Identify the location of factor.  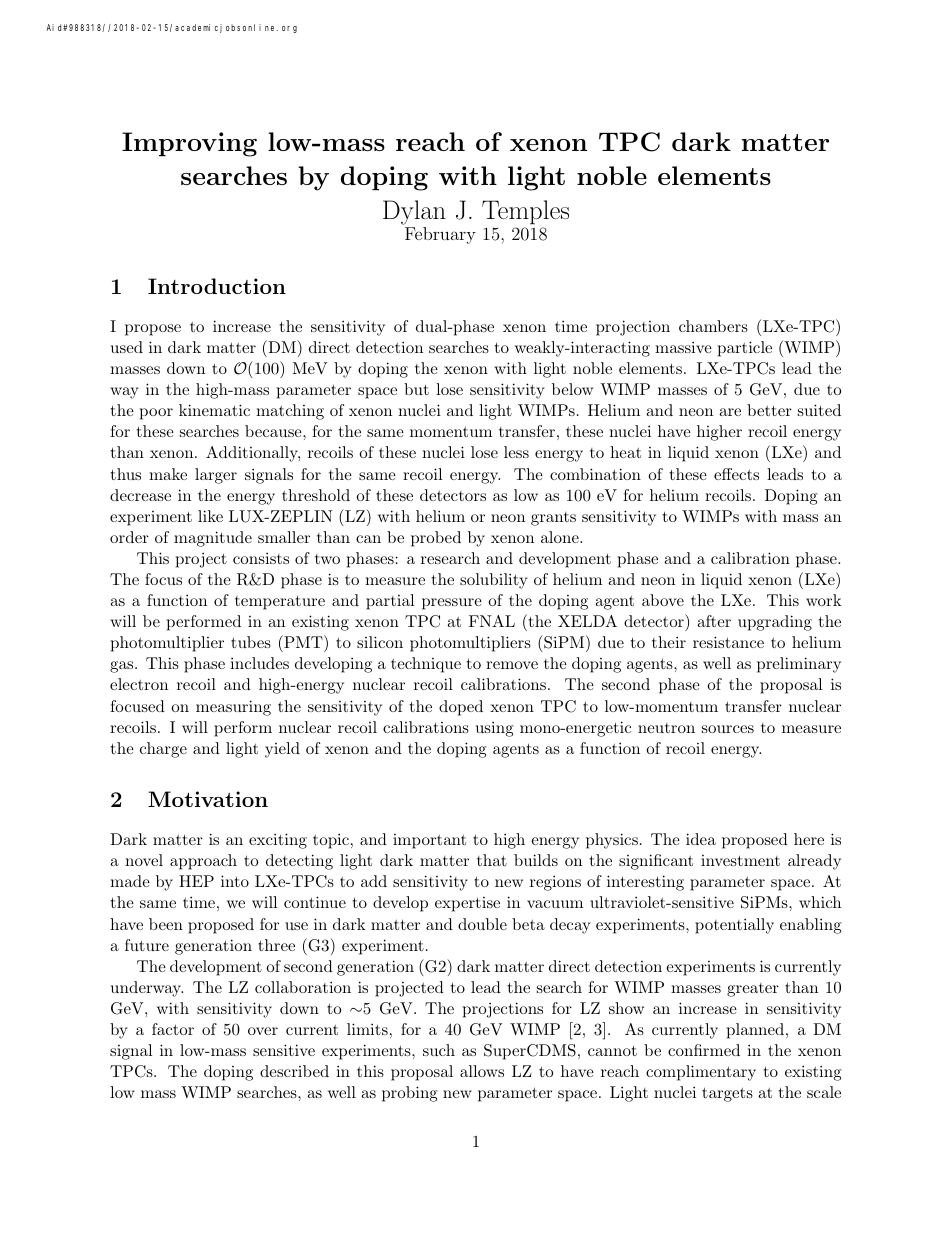
(173, 1029).
